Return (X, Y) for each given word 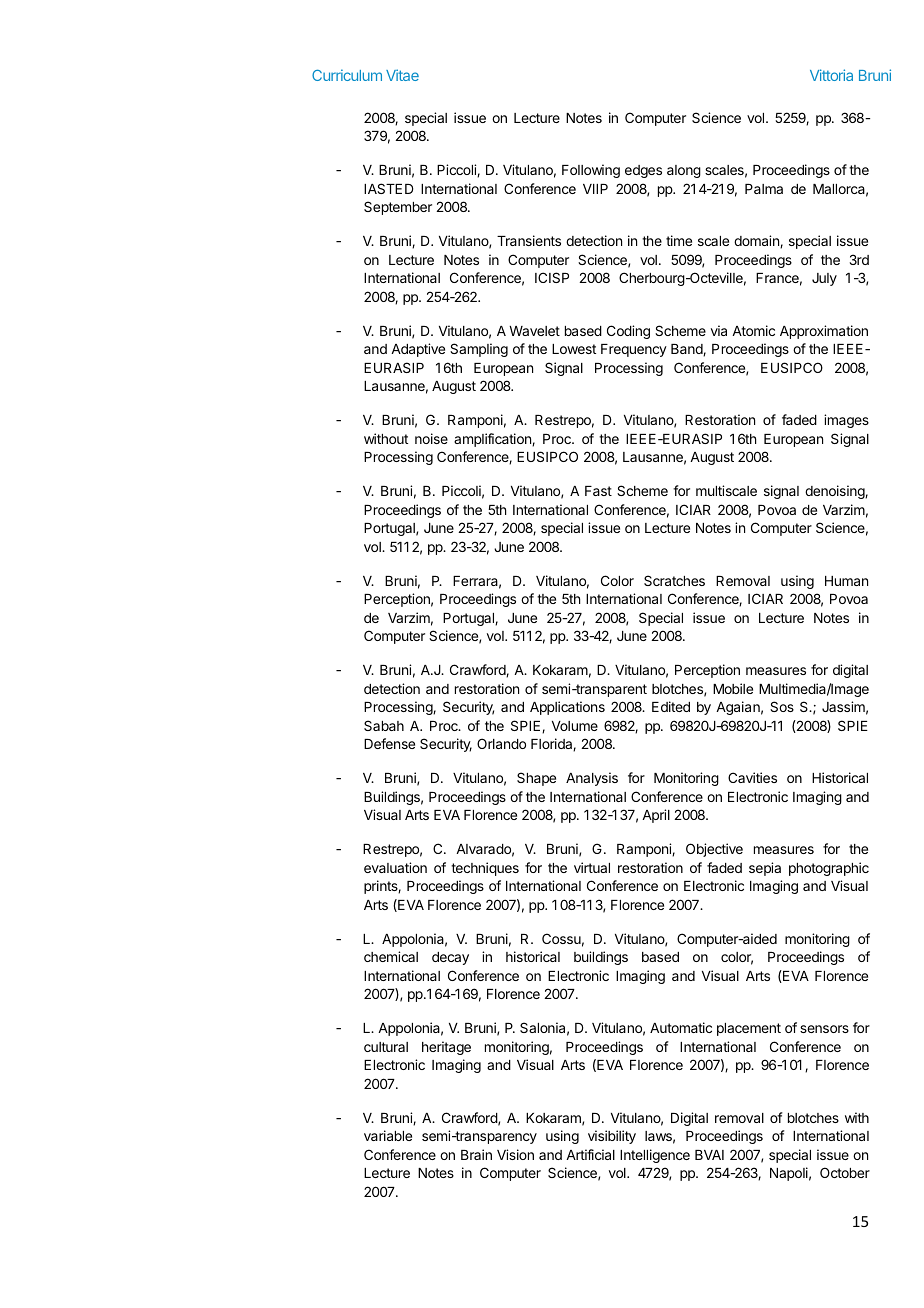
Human (846, 581)
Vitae (402, 75)
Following (591, 171)
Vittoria (831, 75)
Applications (567, 708)
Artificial (590, 1154)
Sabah (384, 725)
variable (388, 1135)
